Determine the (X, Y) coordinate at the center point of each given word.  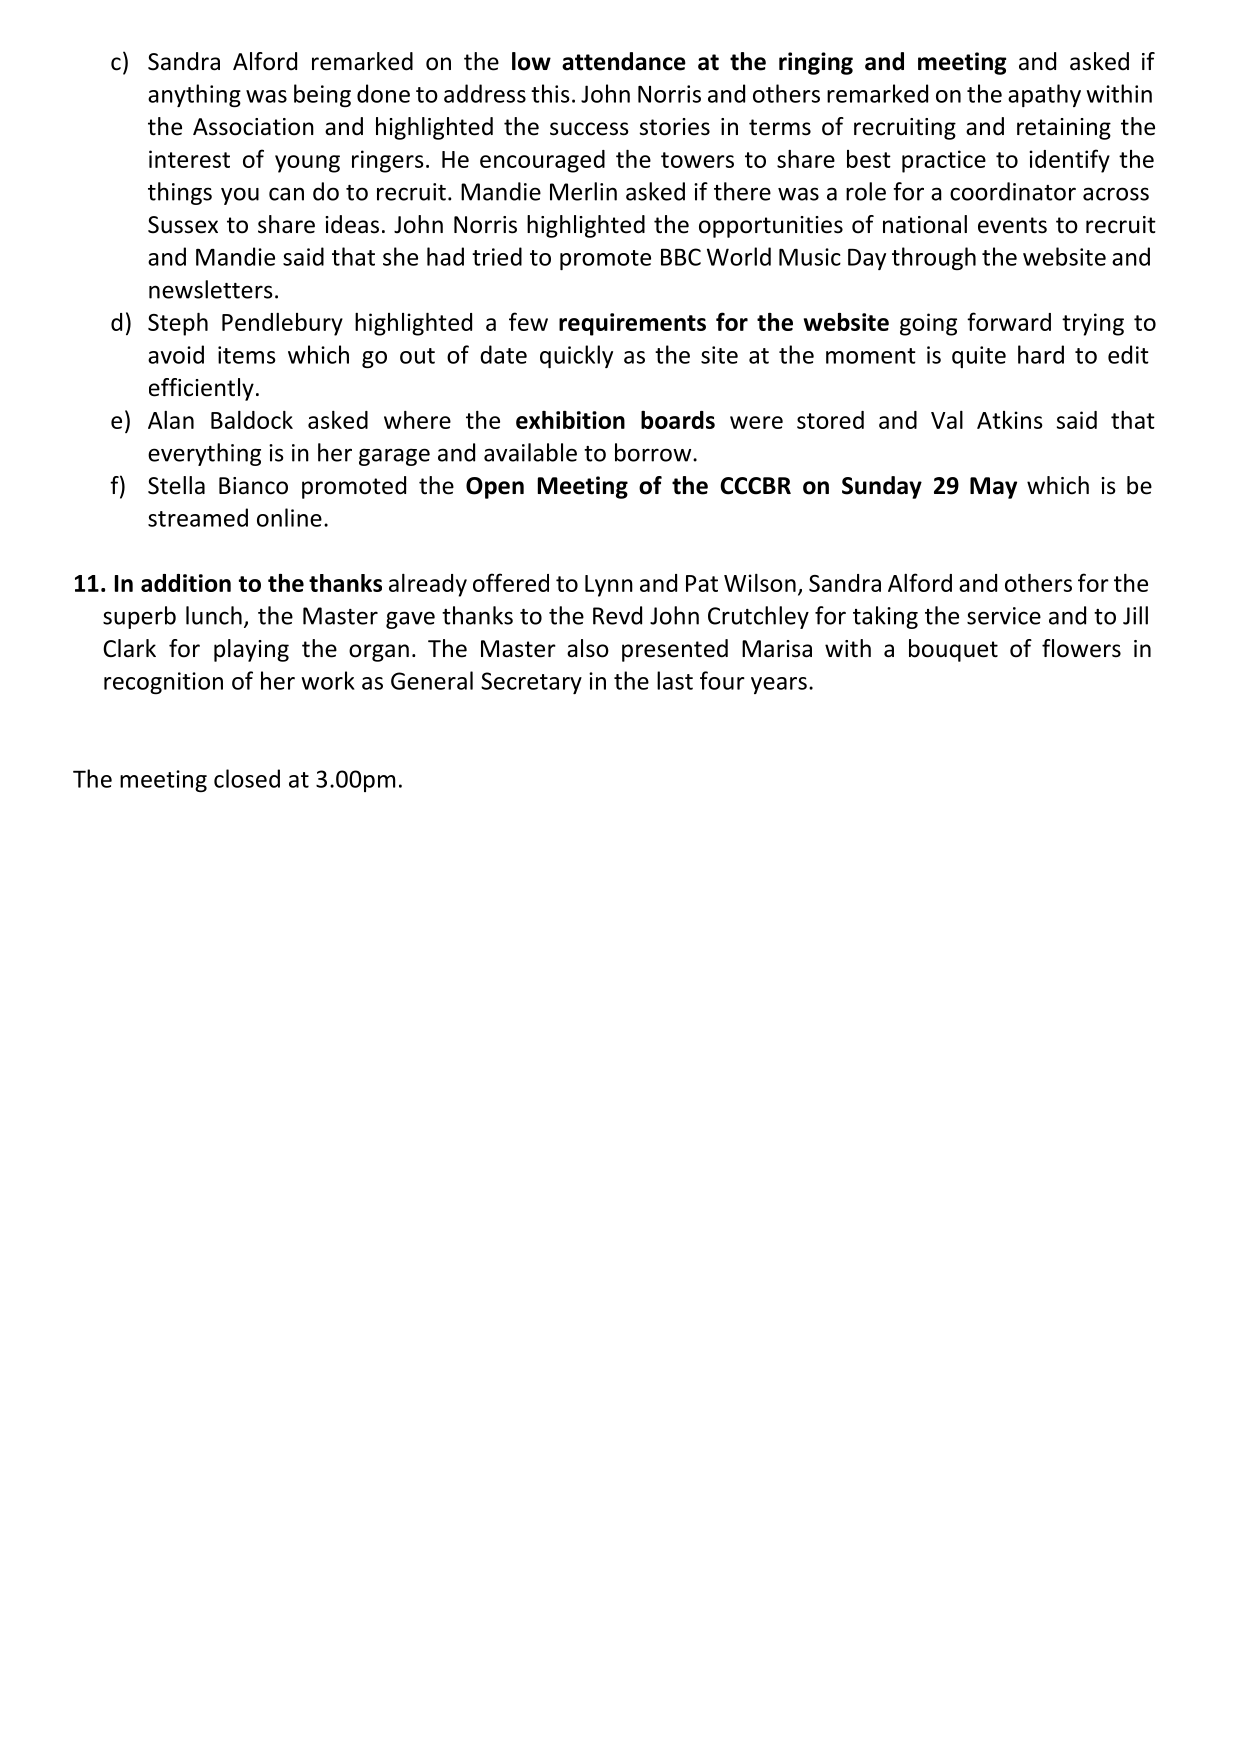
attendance (624, 61)
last (675, 680)
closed (247, 778)
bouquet (953, 650)
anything (194, 95)
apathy (1044, 95)
